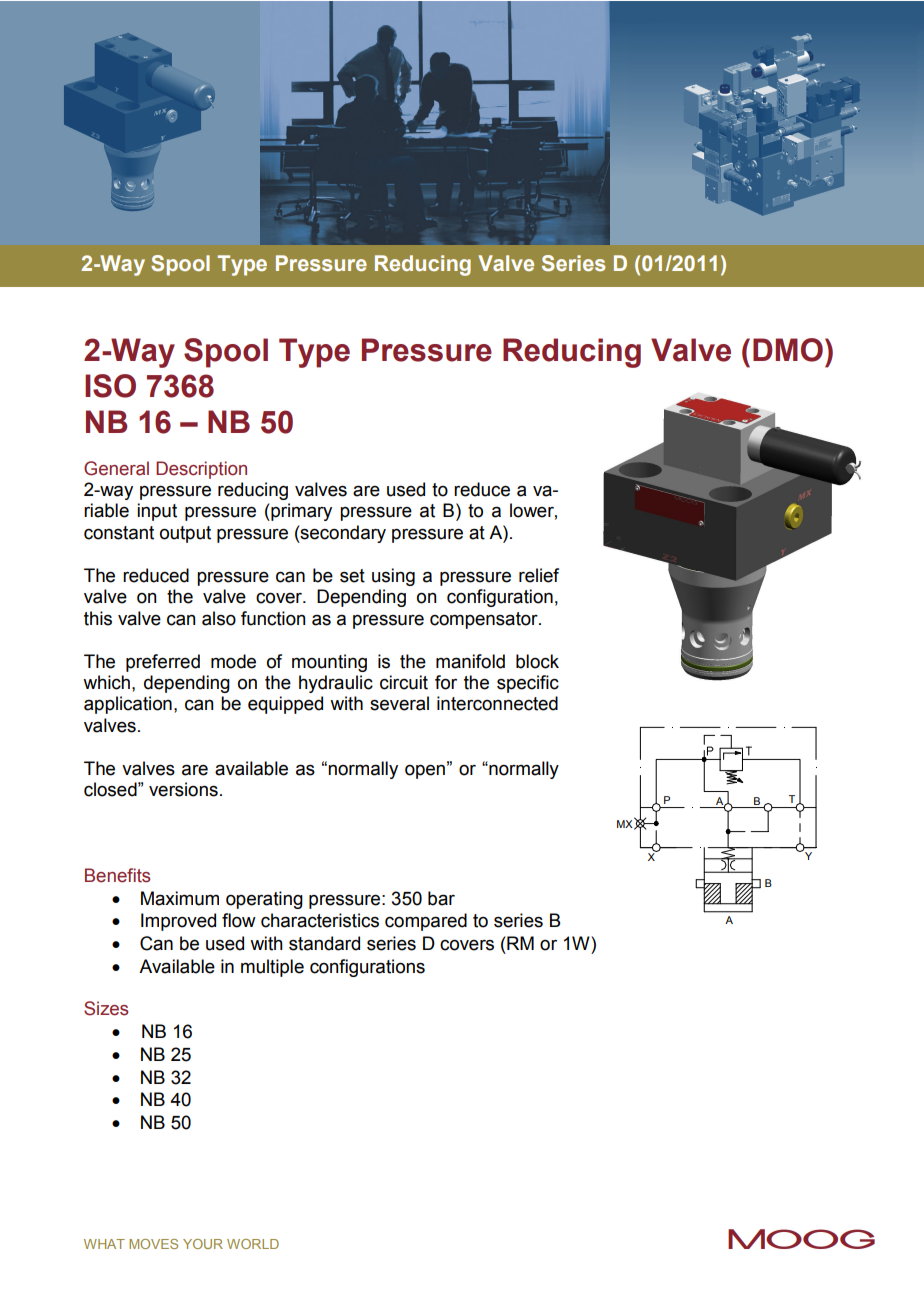 This screenshot has width=924, height=1308. What do you see at coordinates (300, 512) in the screenshot?
I see `primary` at bounding box center [300, 512].
